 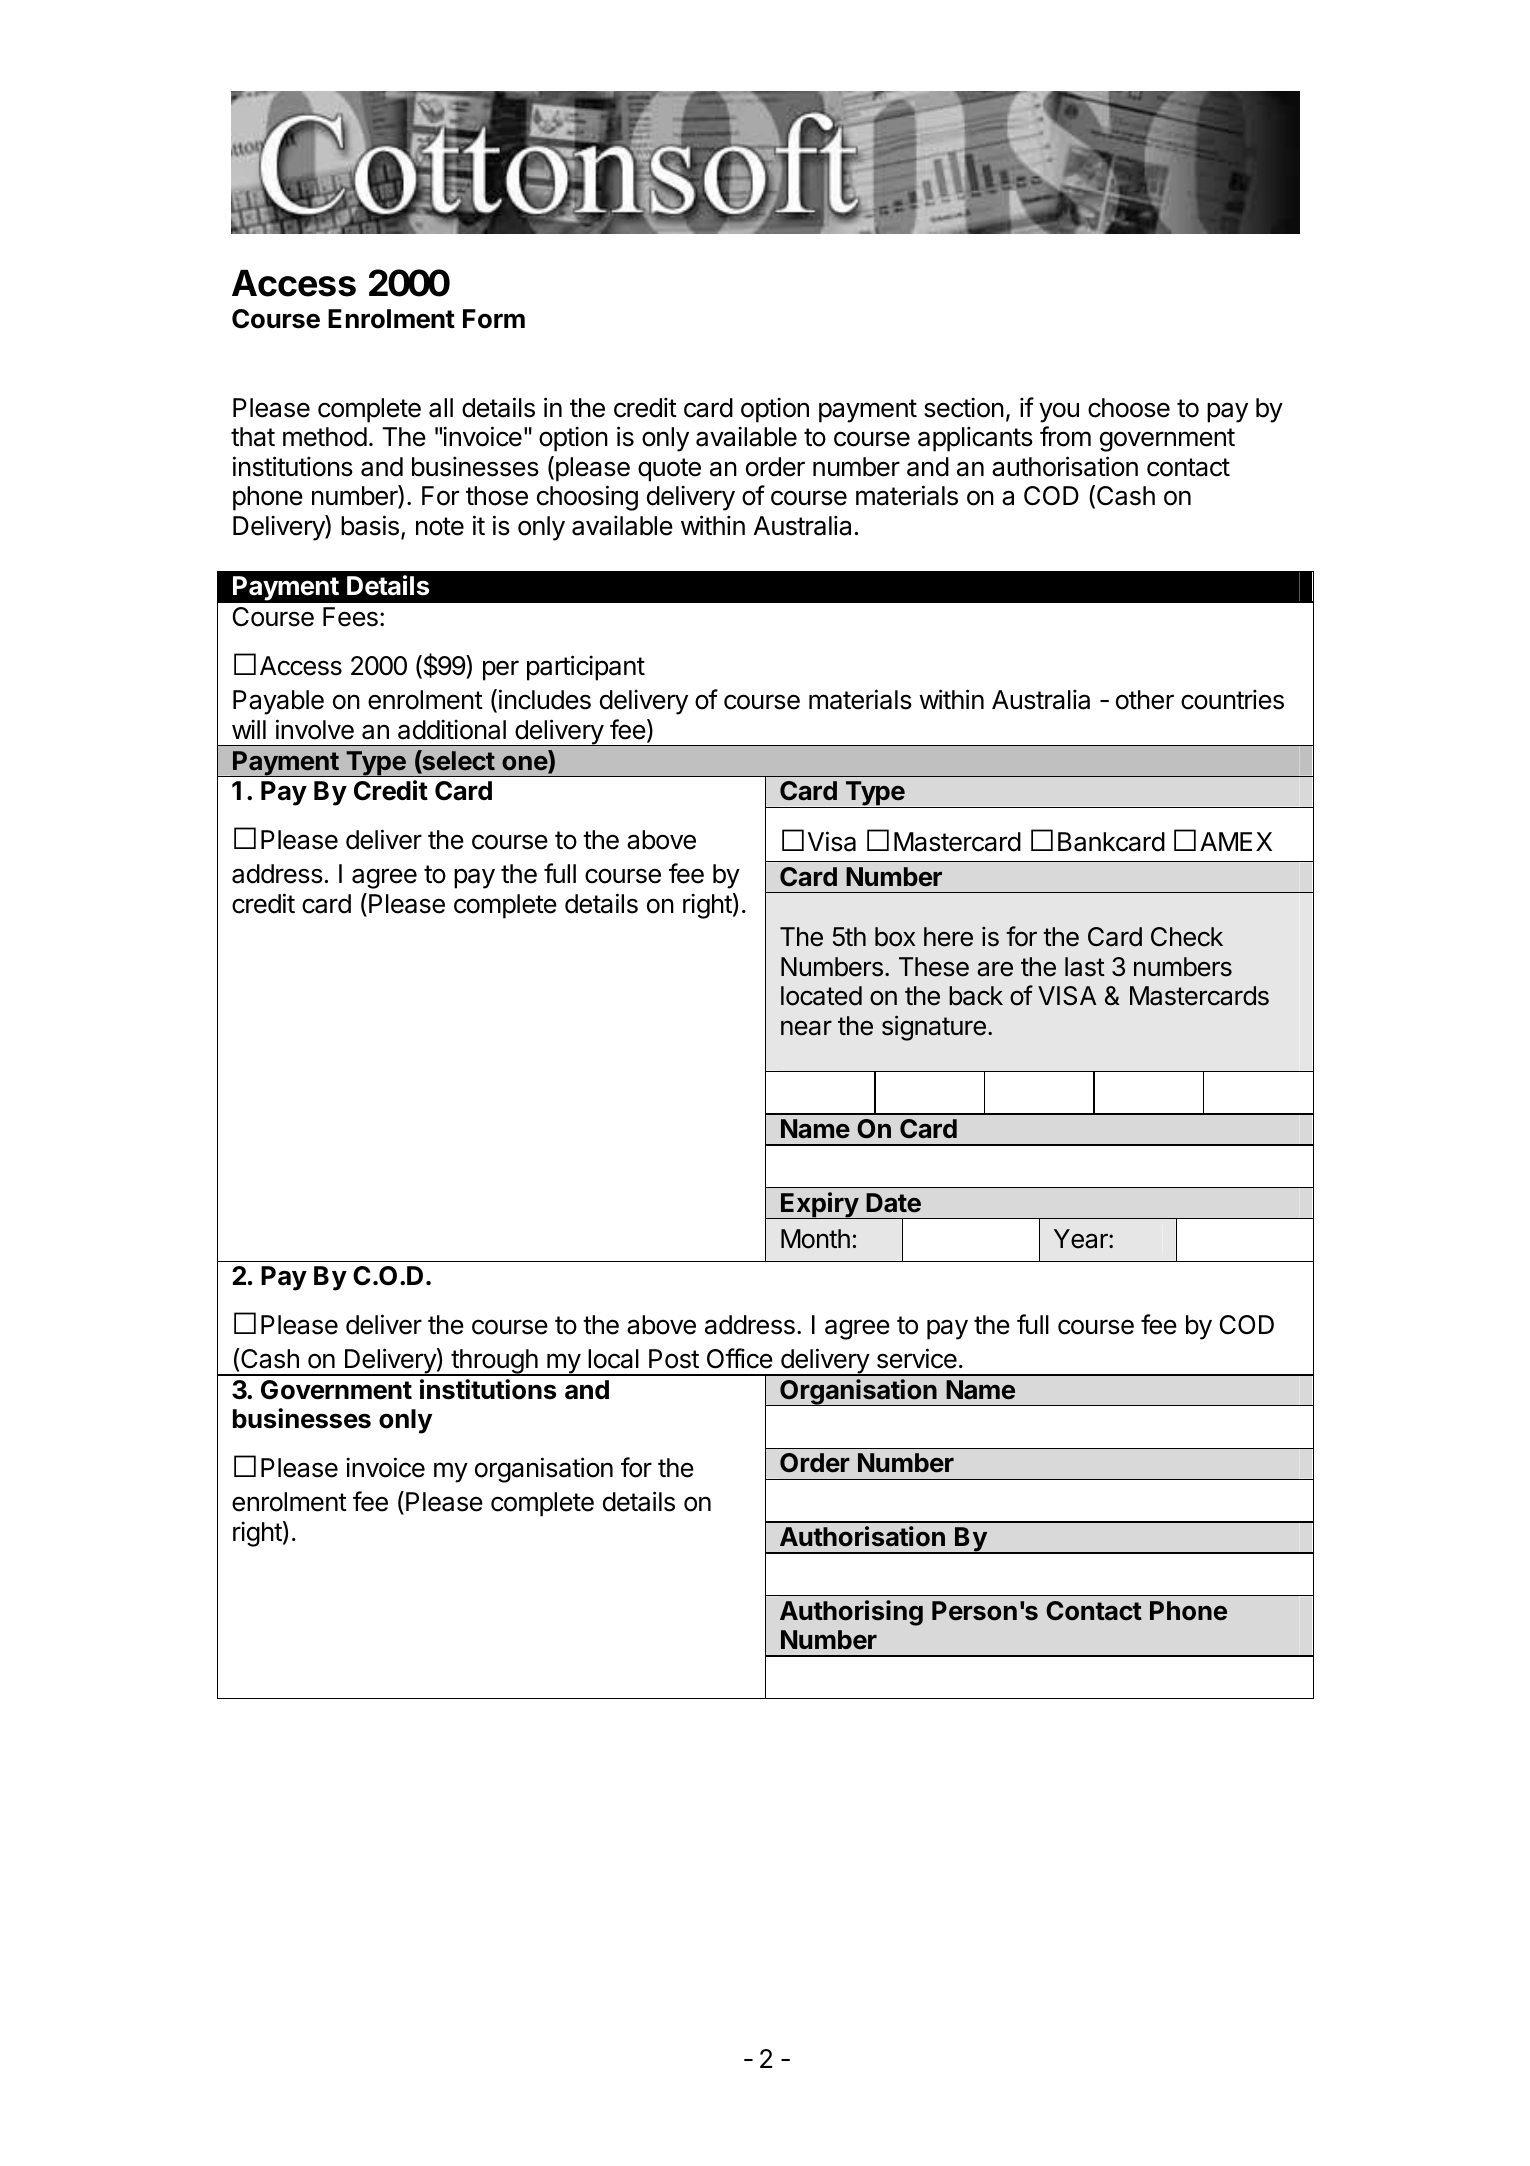 I want to click on Authorising, so click(x=851, y=1613).
